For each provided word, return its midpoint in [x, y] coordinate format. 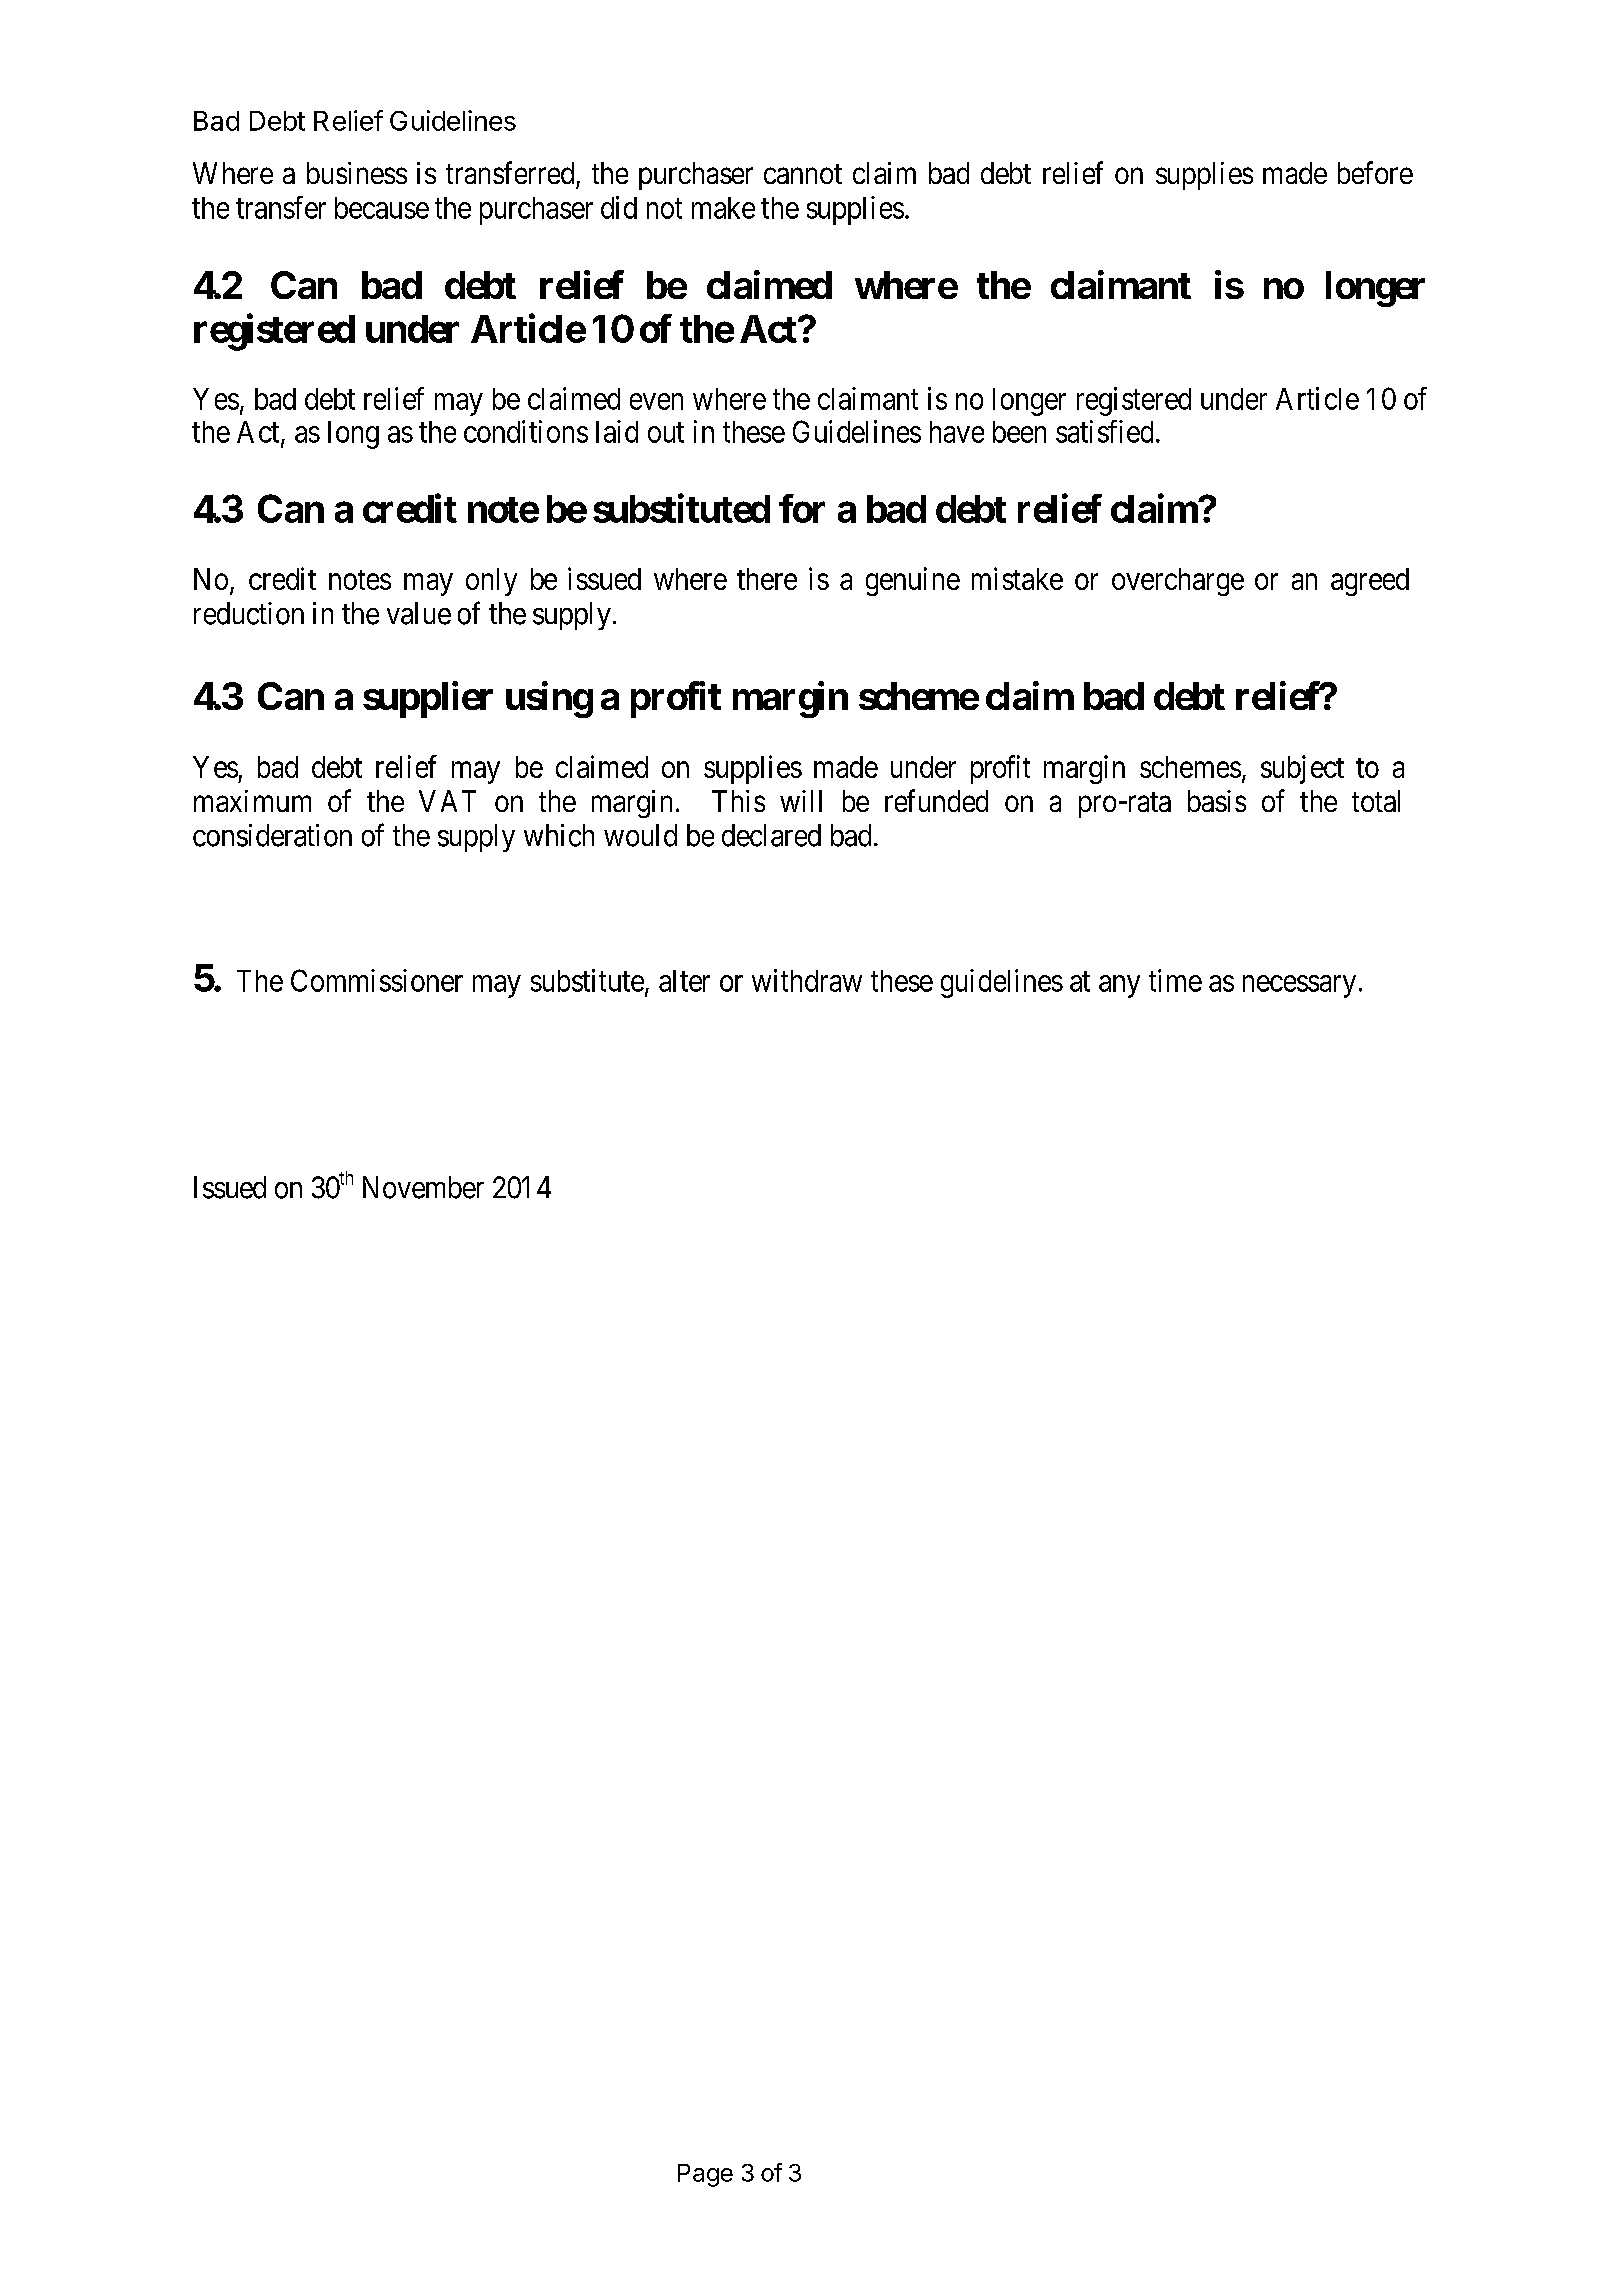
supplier [428, 699]
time [1175, 980]
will [801, 801]
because [382, 208]
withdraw [807, 980]
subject [1302, 769]
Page [705, 2175]
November [423, 1187]
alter [684, 981]
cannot [803, 174]
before [1375, 172]
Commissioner [377, 980]
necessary [1299, 986]
